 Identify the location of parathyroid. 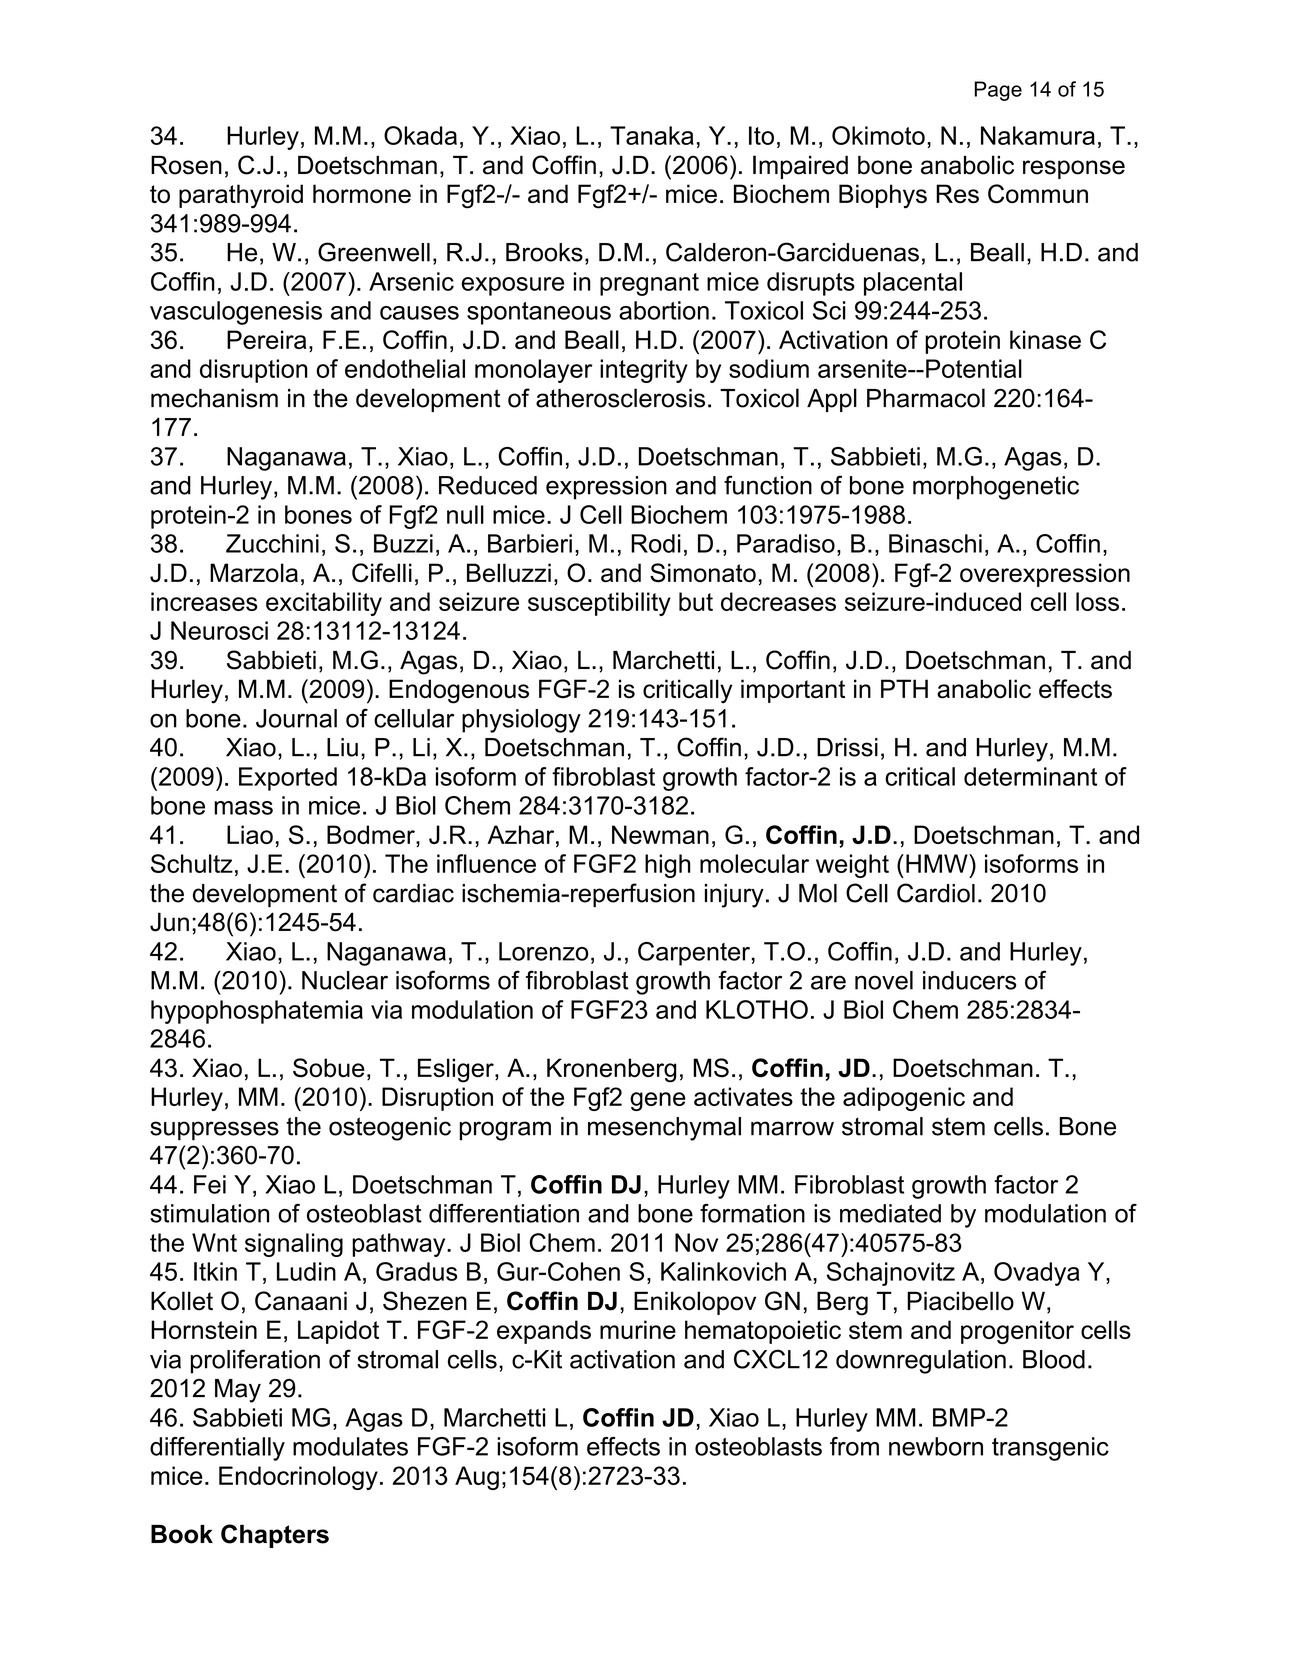
(241, 196).
